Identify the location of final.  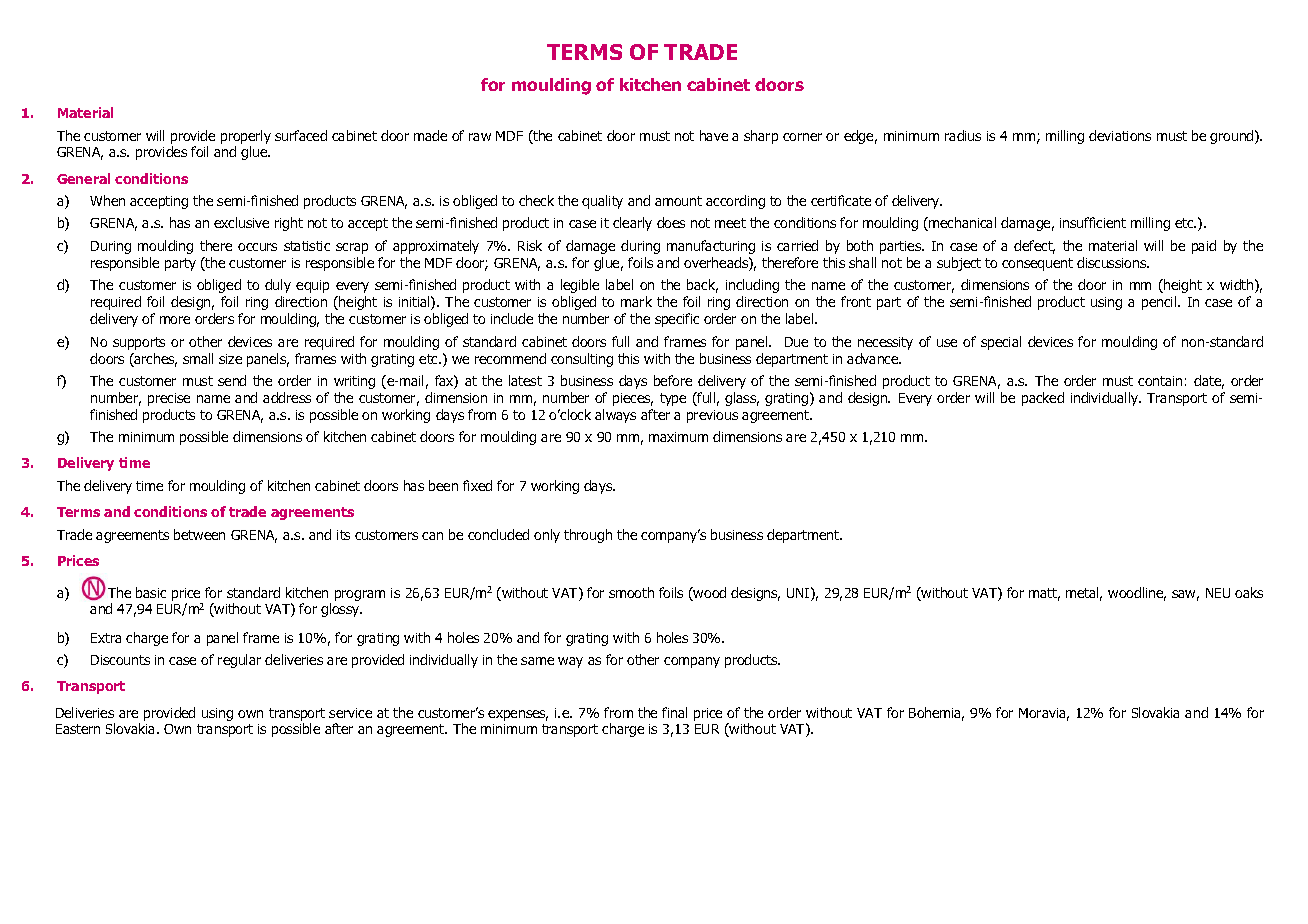
(674, 712).
